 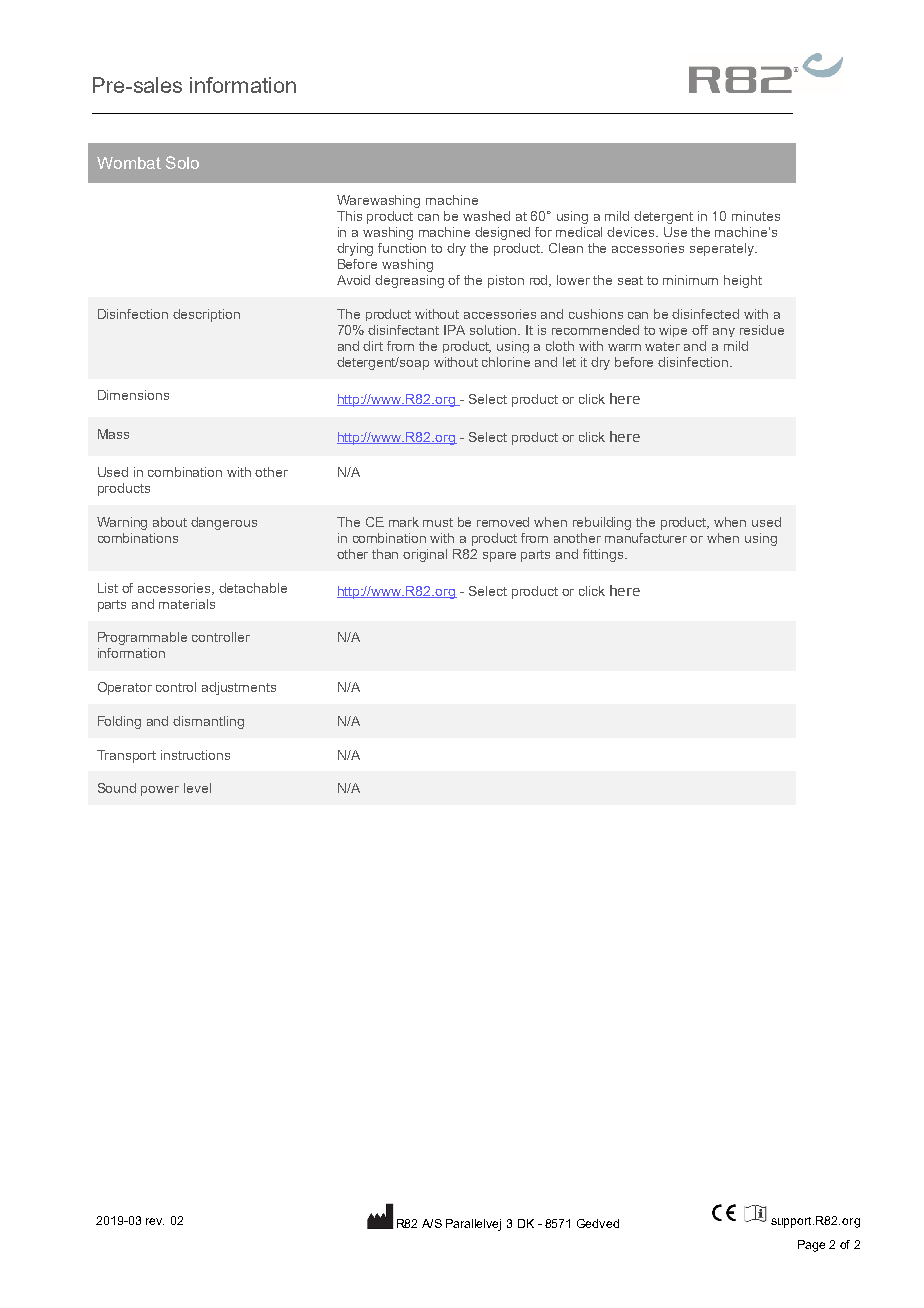 I want to click on Solo, so click(x=182, y=162).
